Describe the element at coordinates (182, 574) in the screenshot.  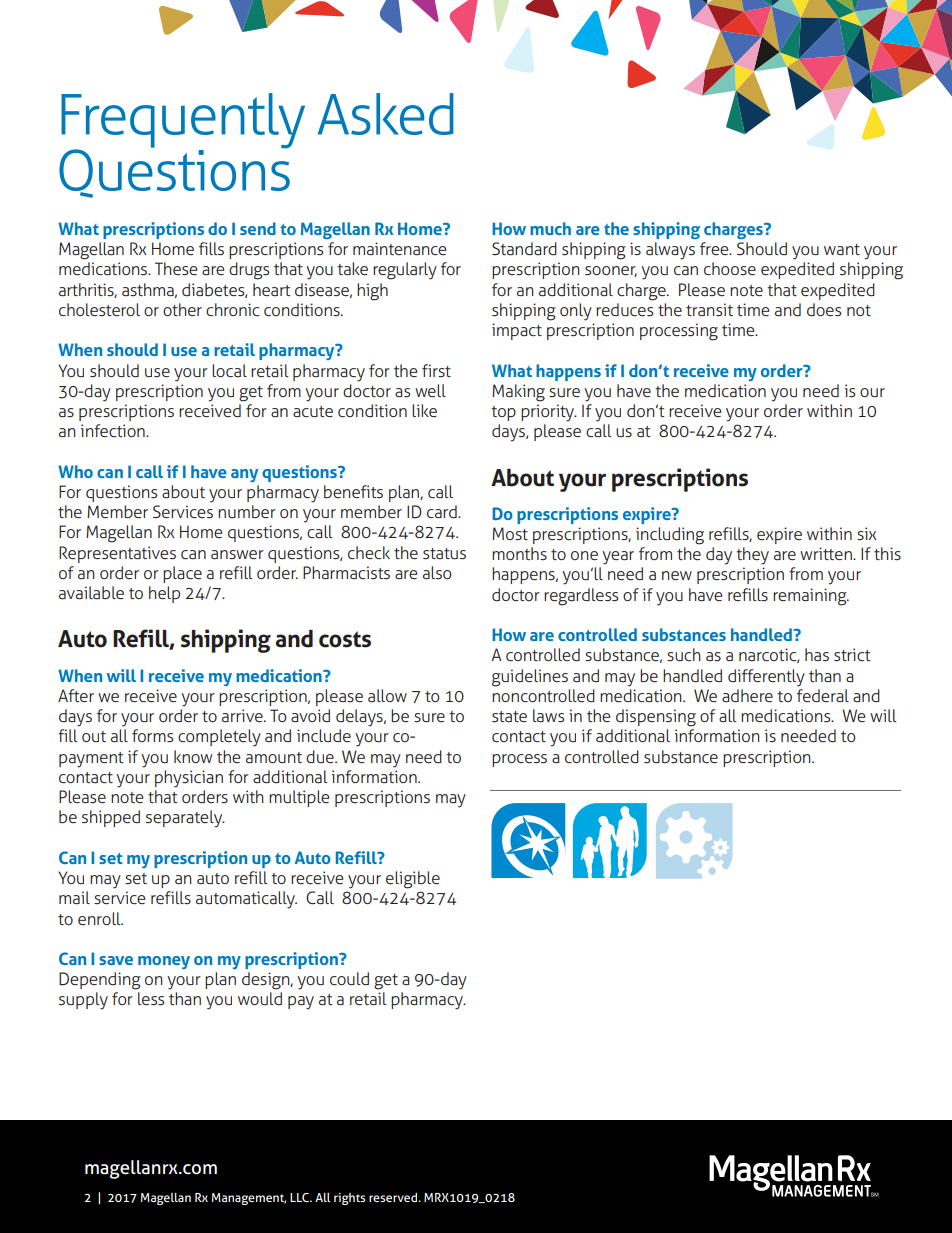
I see `place` at that location.
